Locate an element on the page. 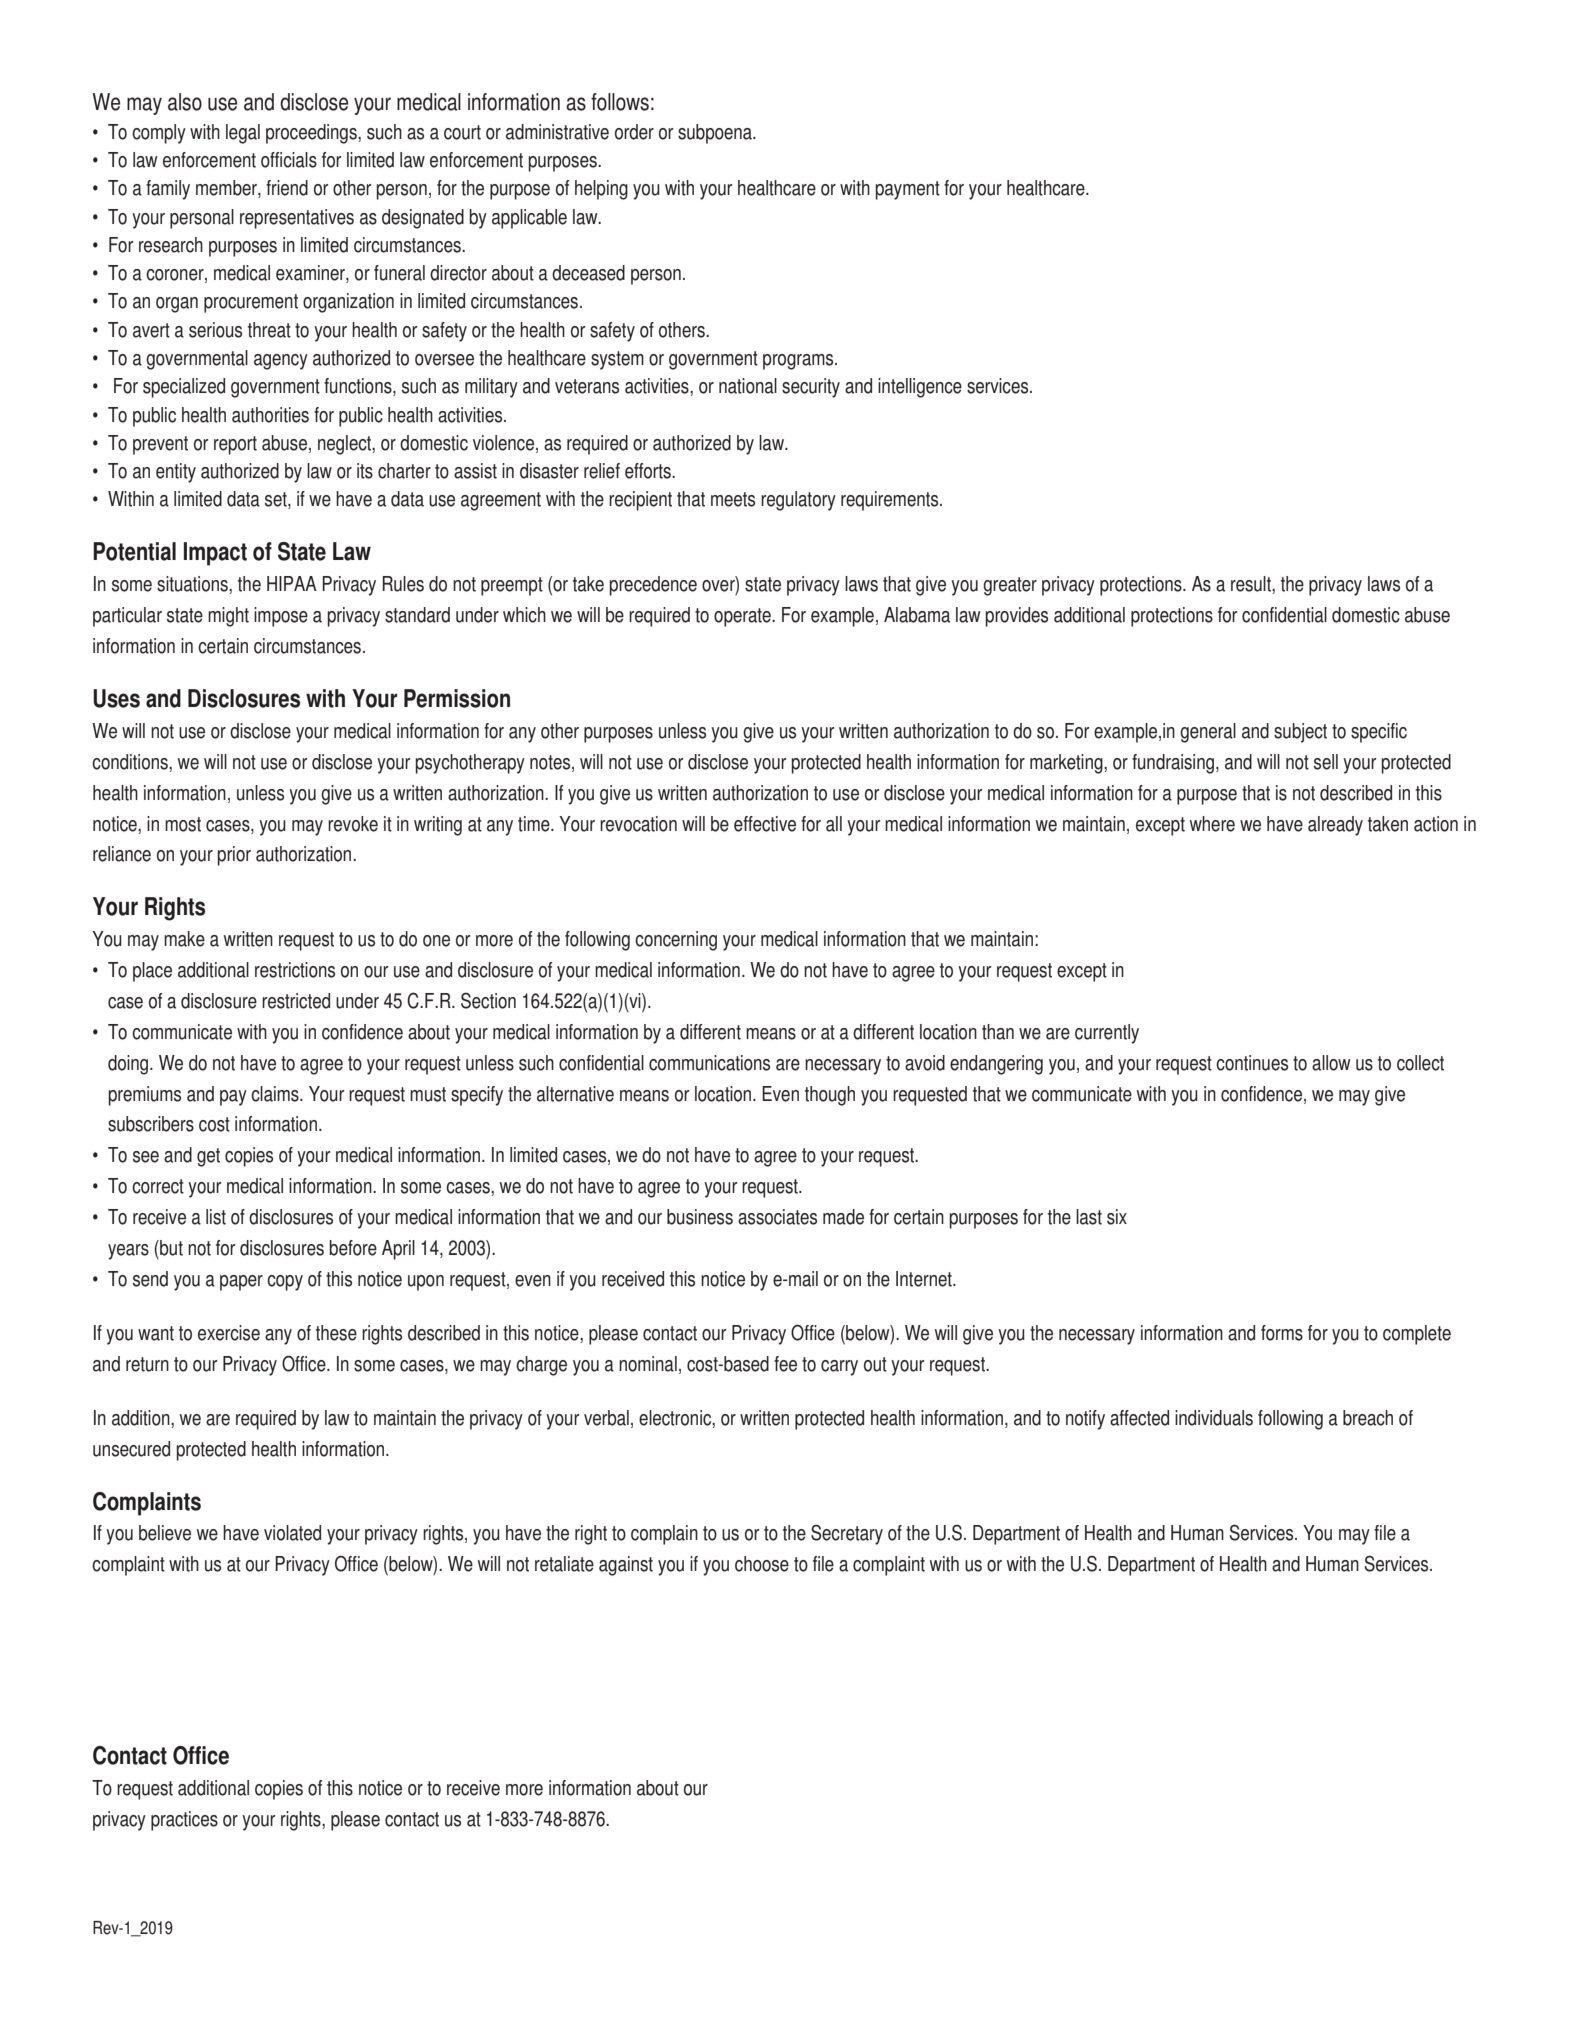  practices is located at coordinates (184, 1821).
